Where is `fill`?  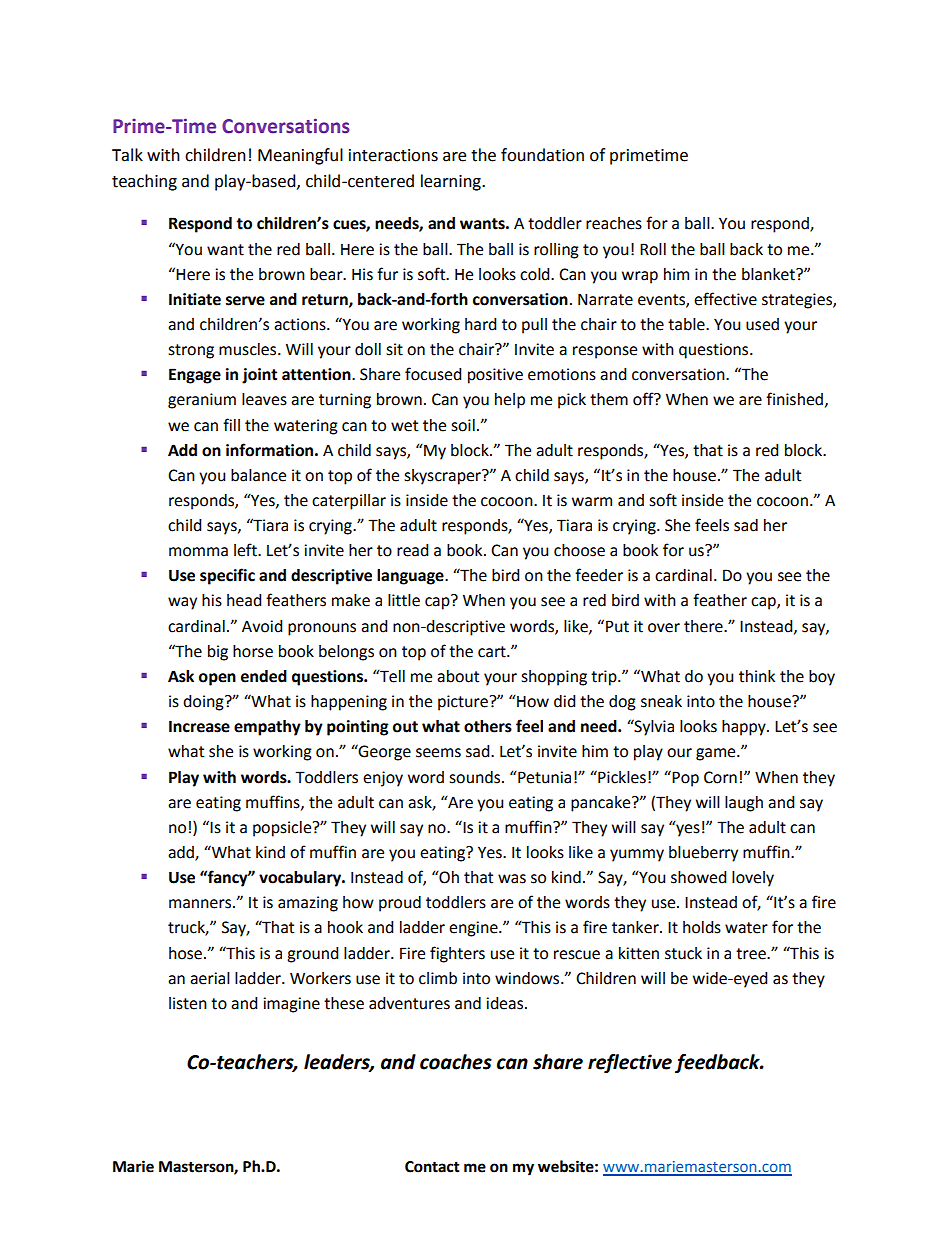 fill is located at coordinates (231, 424).
